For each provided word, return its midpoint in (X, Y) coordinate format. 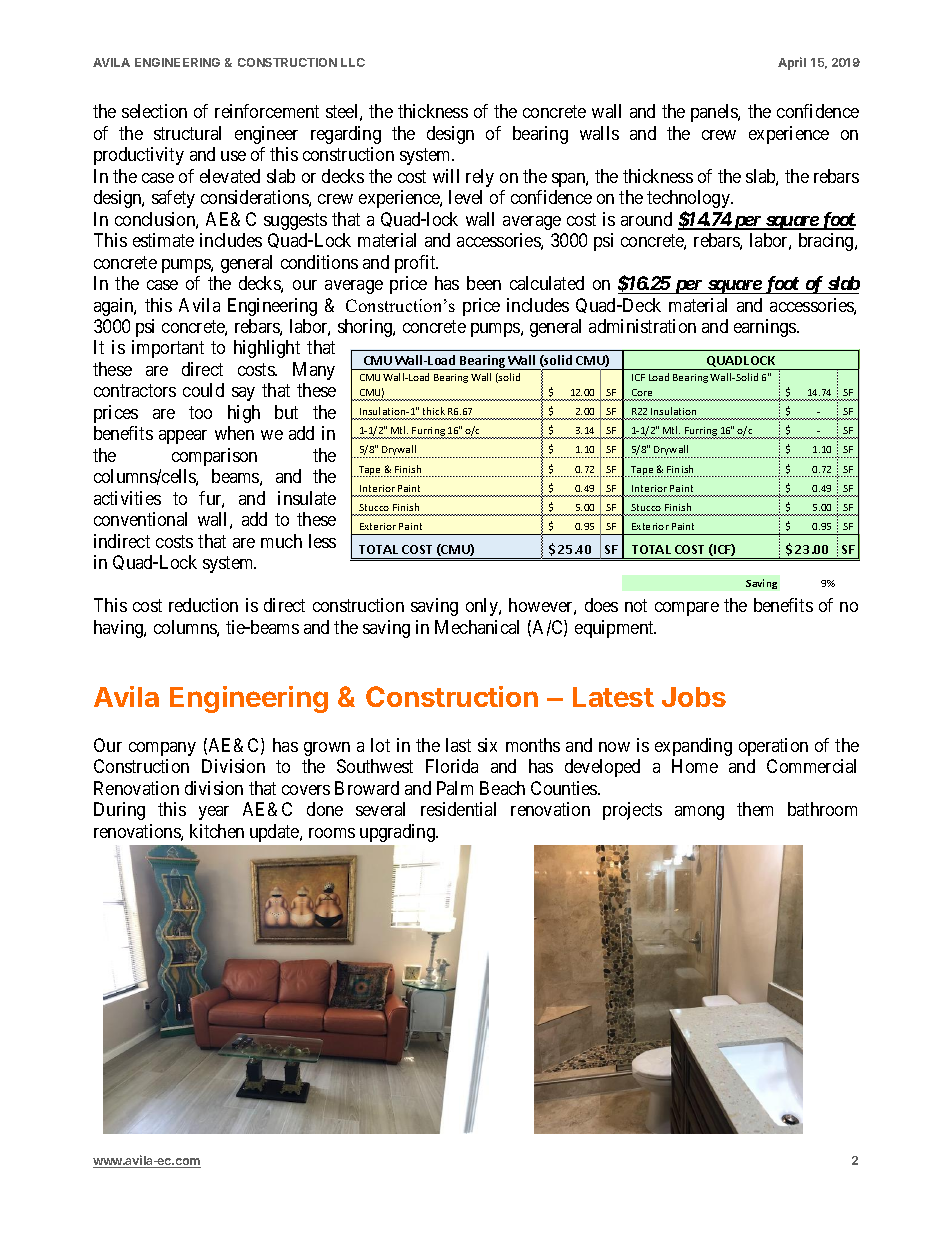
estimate (163, 240)
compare (687, 609)
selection (154, 111)
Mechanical (477, 627)
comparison (214, 457)
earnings (766, 328)
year (214, 813)
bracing (827, 242)
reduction (203, 605)
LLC (353, 62)
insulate (307, 498)
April (792, 63)
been (484, 283)
